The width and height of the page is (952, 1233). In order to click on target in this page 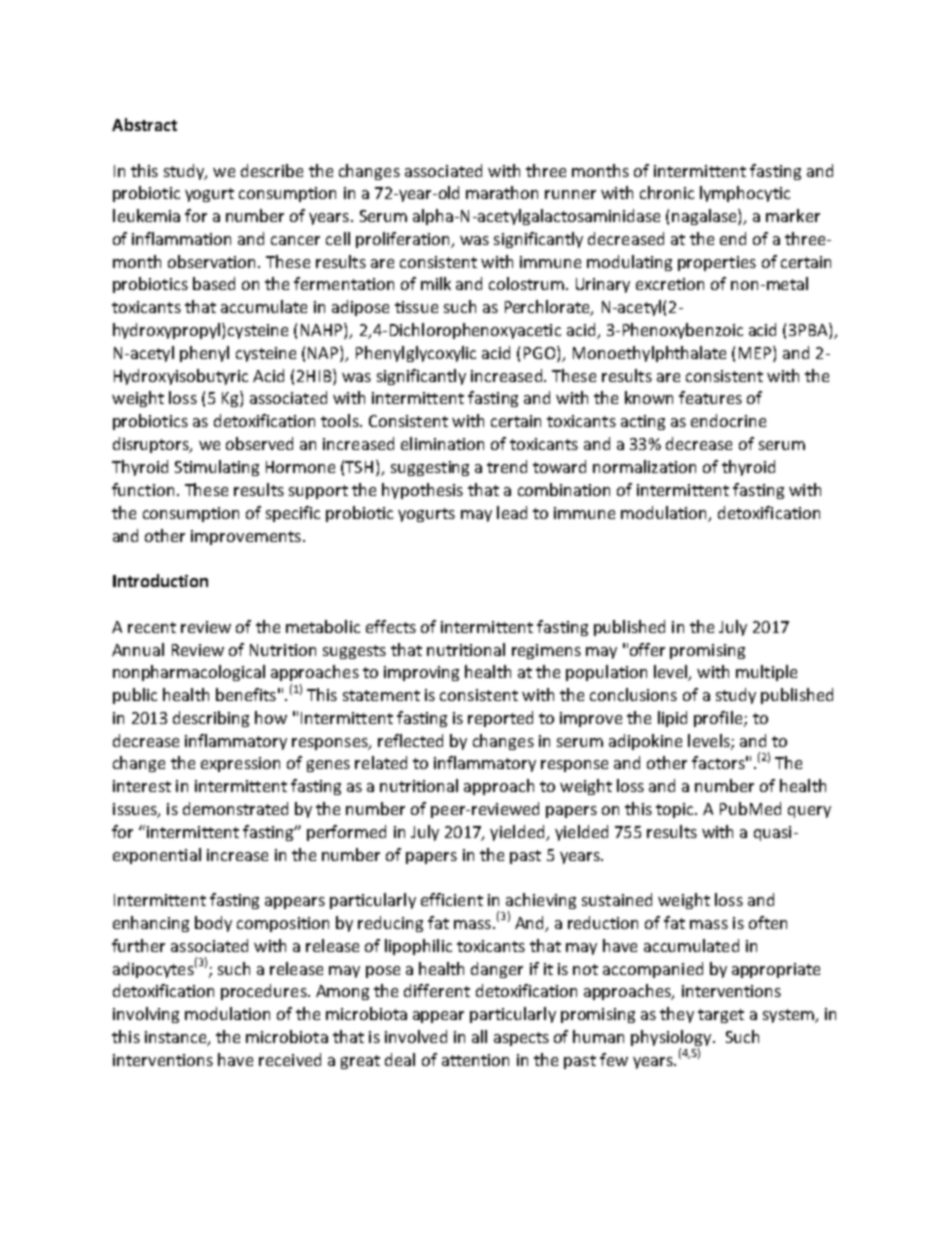, I will do `click(721, 1016)`.
